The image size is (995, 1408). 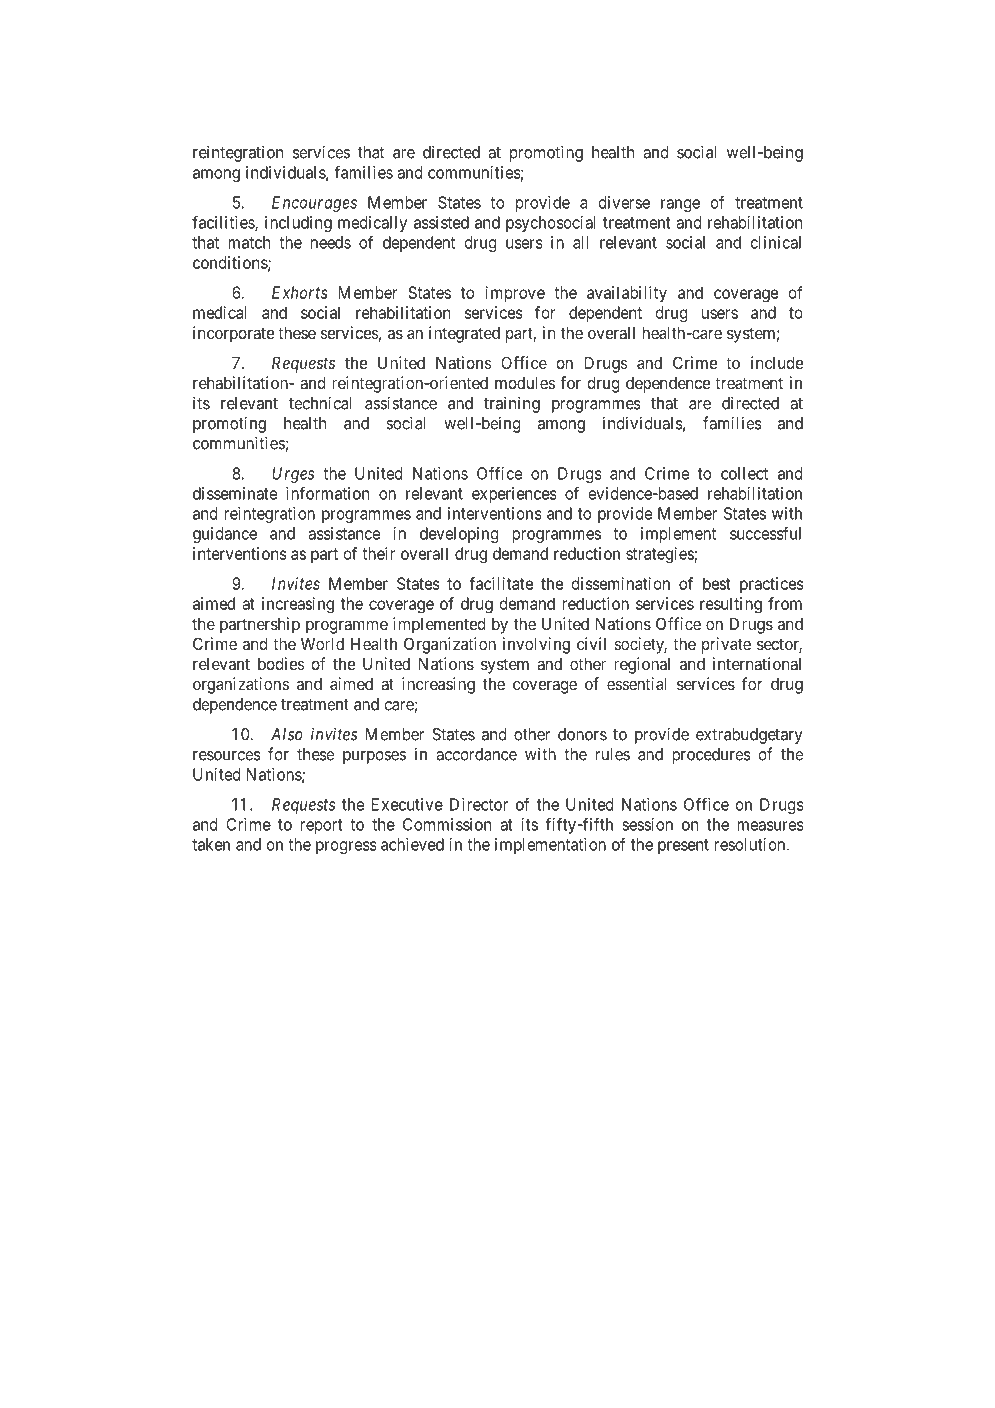 I want to click on guidance, so click(x=225, y=535).
